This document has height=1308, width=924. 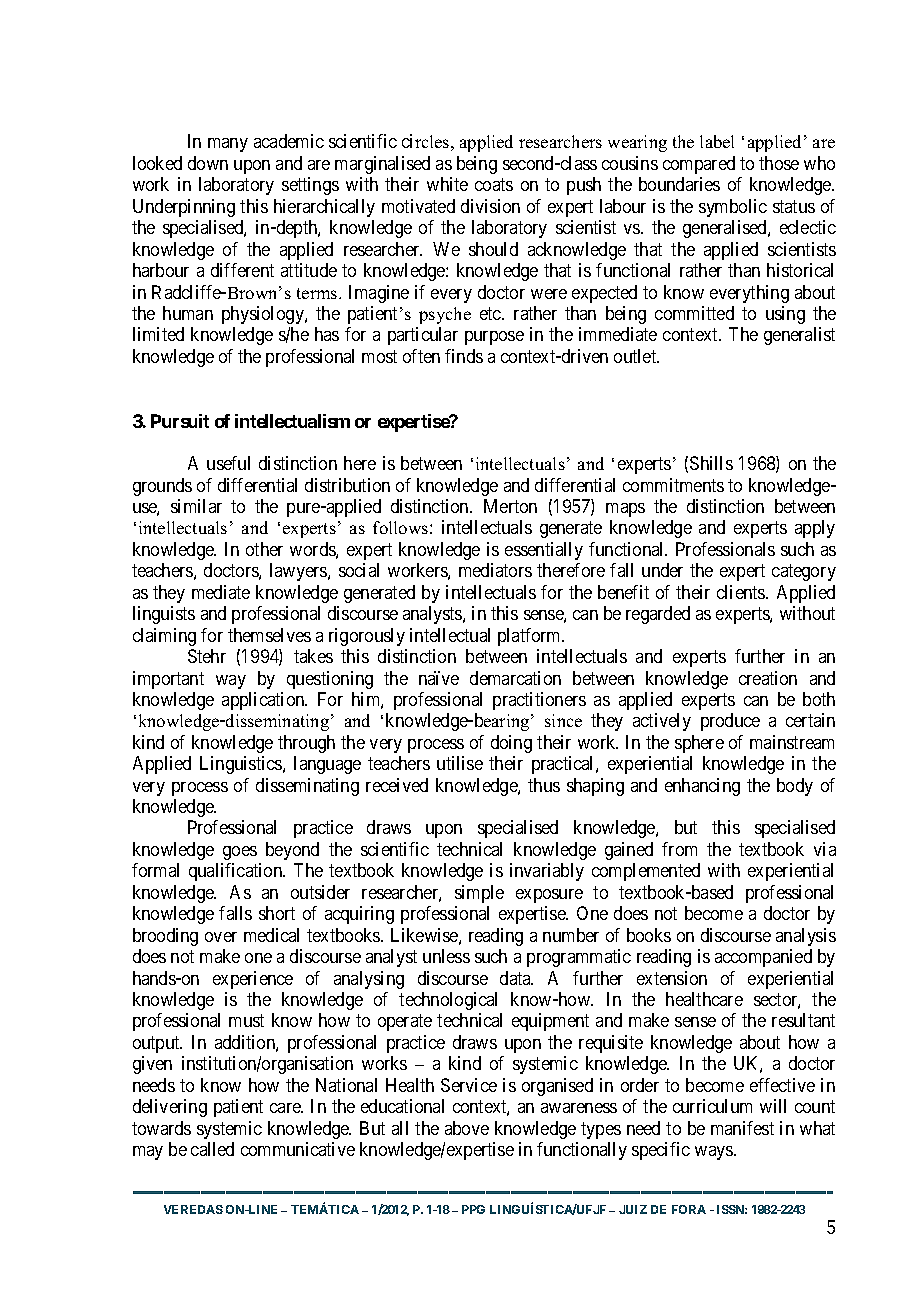 I want to click on simple, so click(x=479, y=894).
